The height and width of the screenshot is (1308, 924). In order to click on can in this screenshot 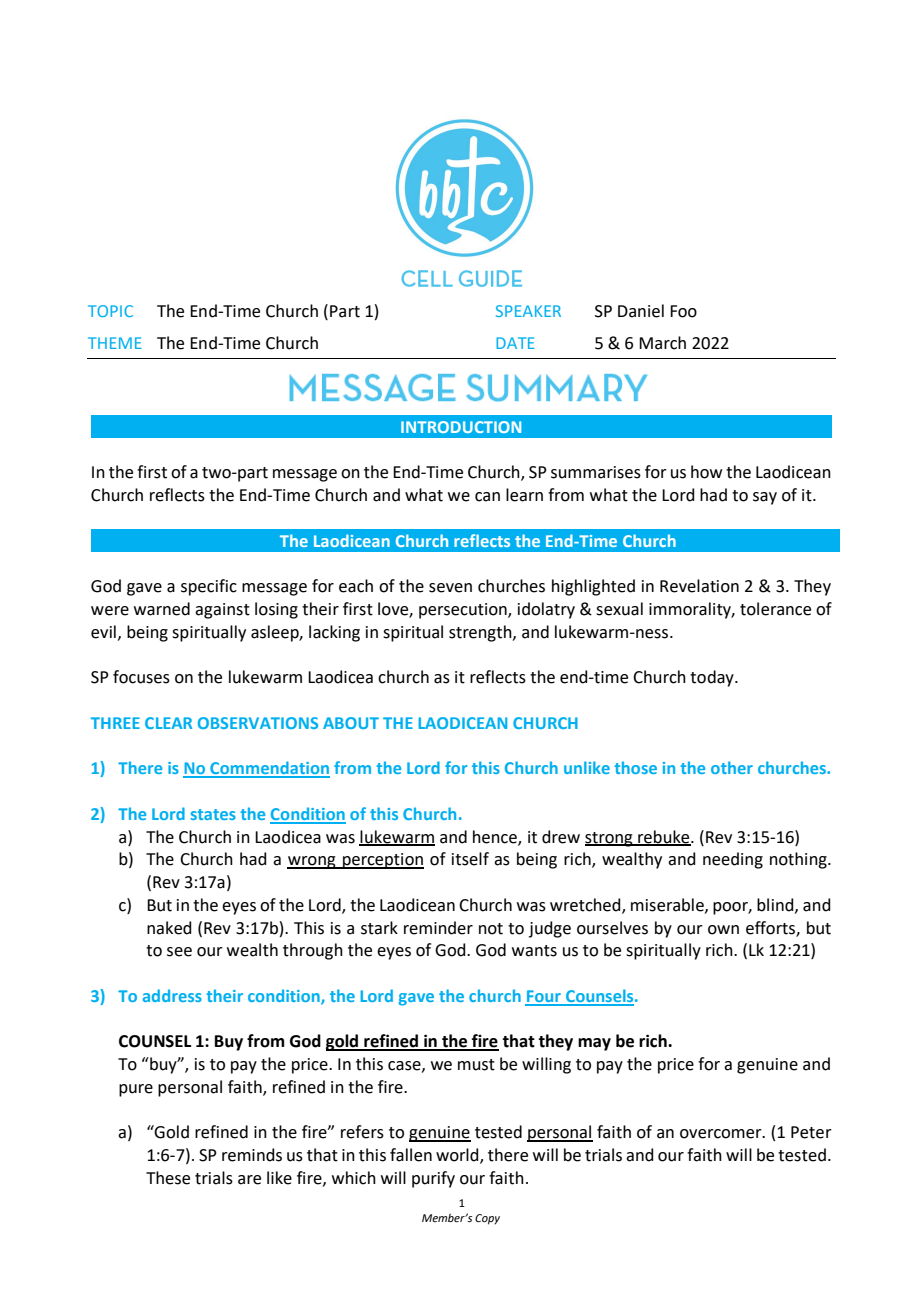, I will do `click(487, 497)`.
